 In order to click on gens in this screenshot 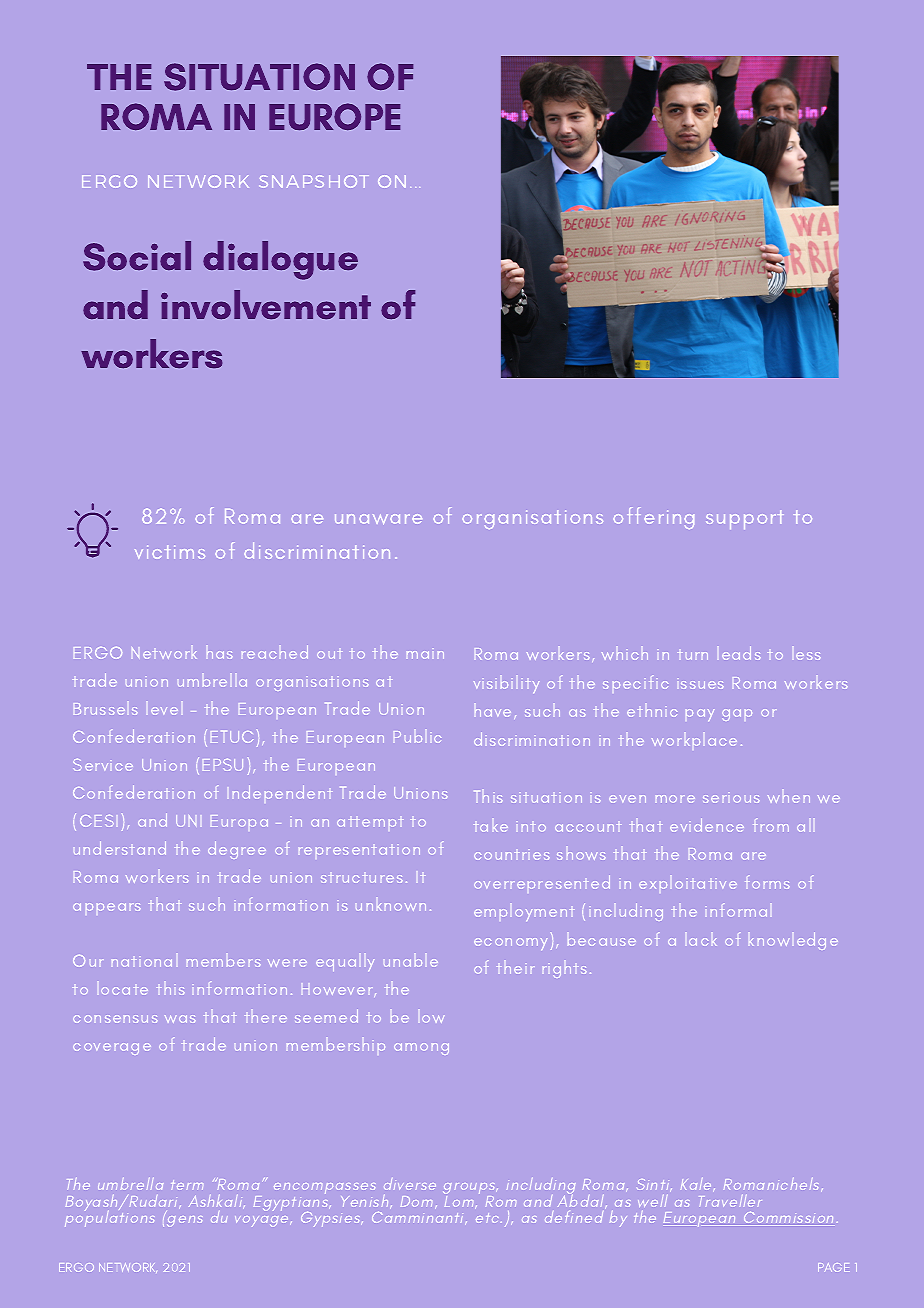, I will do `click(185, 1221)`.
